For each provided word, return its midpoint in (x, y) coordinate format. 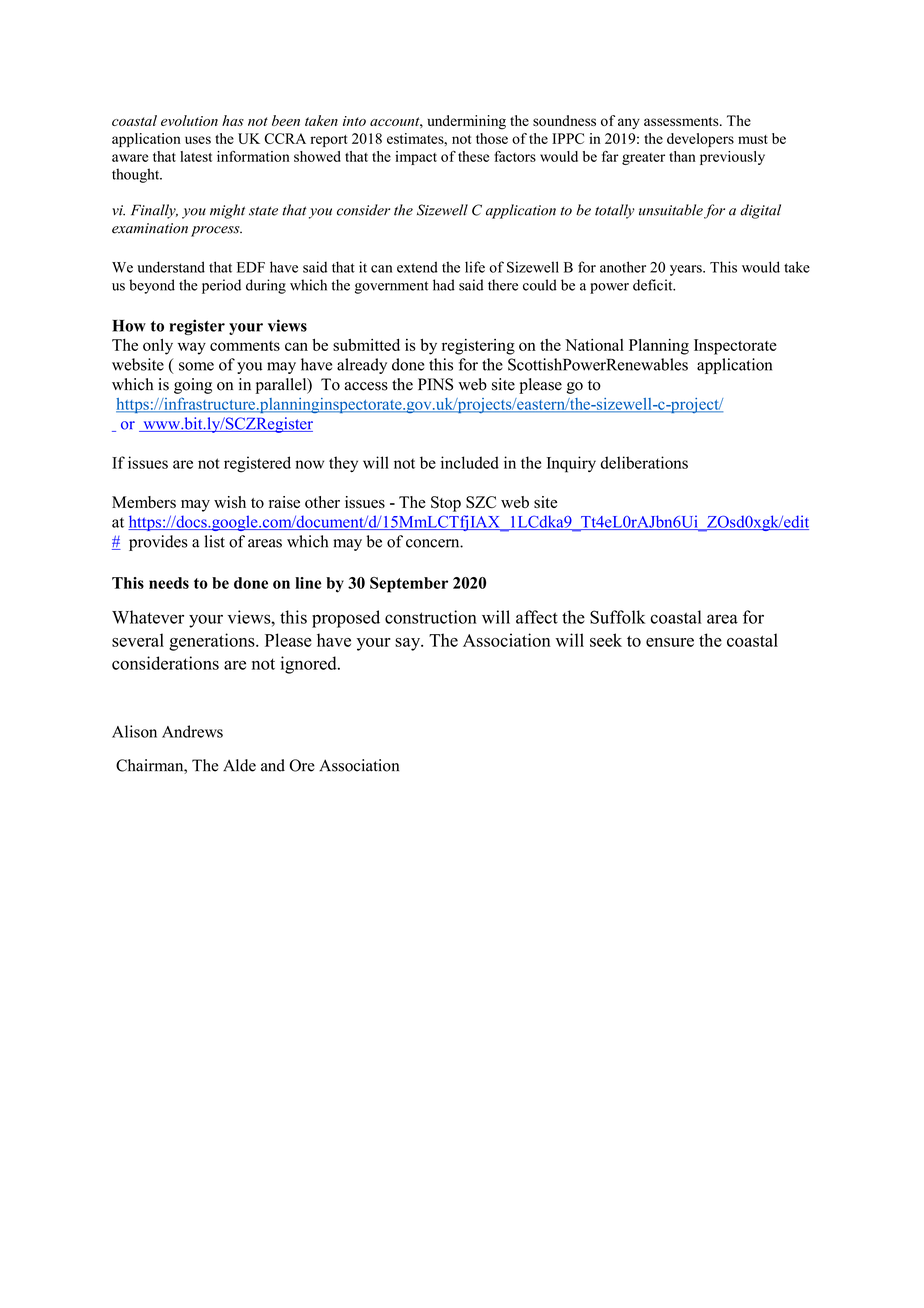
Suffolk (617, 617)
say (409, 644)
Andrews (192, 731)
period (221, 286)
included (470, 462)
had (444, 285)
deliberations (644, 462)
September (409, 585)
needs (169, 583)
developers (700, 140)
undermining (467, 122)
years (687, 270)
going (193, 386)
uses (198, 140)
